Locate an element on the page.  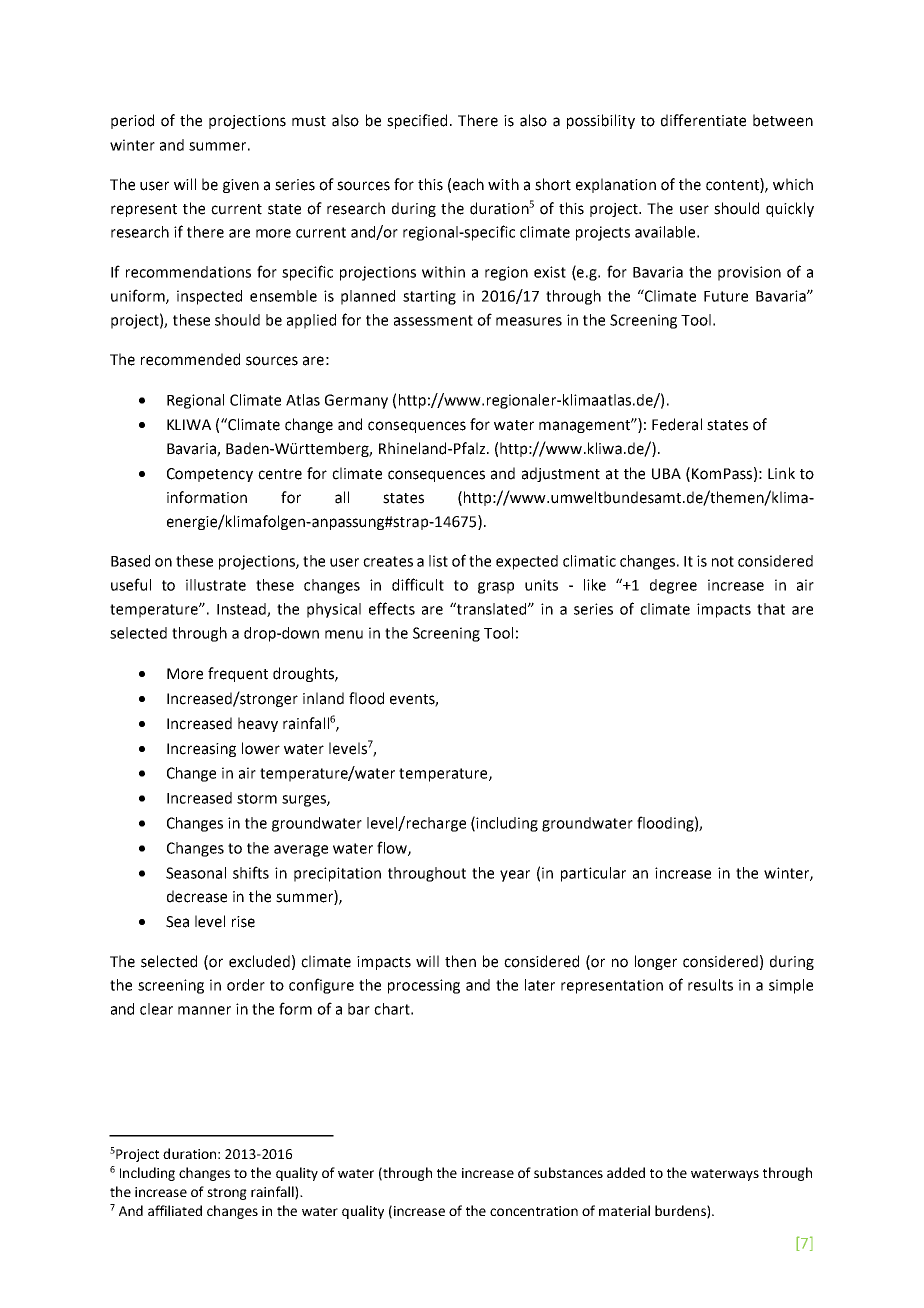
affiliated is located at coordinates (175, 1210).
